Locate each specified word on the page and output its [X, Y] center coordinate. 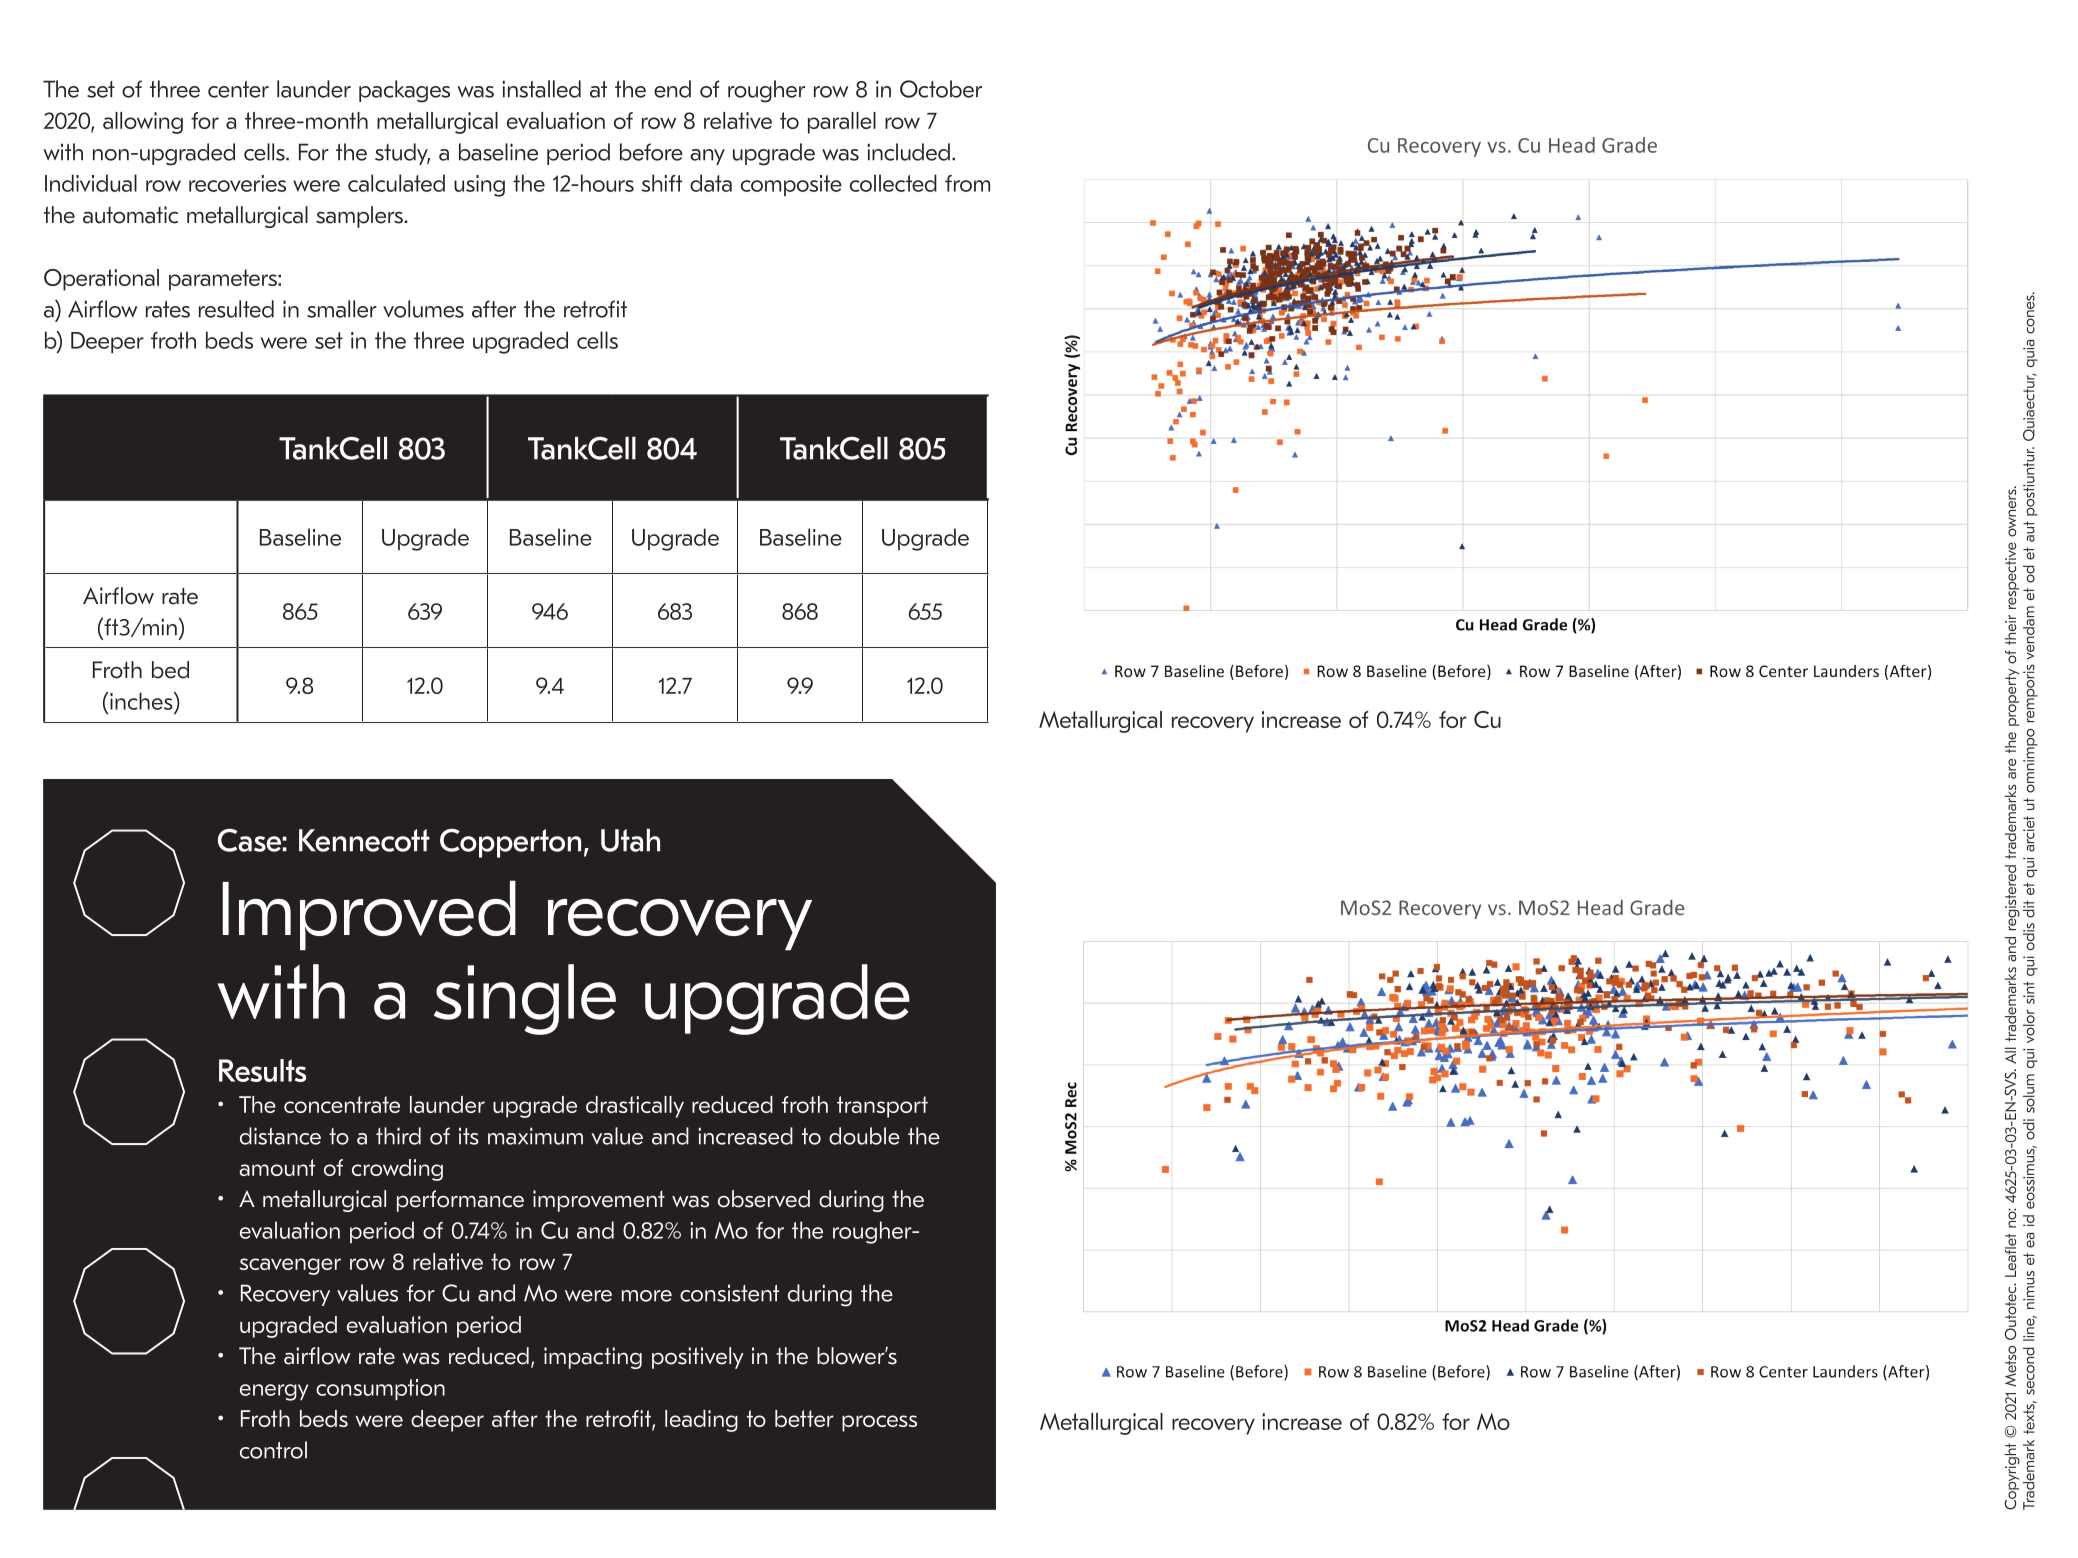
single [525, 999]
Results [262, 1070]
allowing [143, 123]
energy [274, 1392]
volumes [423, 309]
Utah [630, 840]
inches [142, 701]
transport [882, 1107]
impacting [593, 1358]
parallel [842, 123]
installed [542, 89]
